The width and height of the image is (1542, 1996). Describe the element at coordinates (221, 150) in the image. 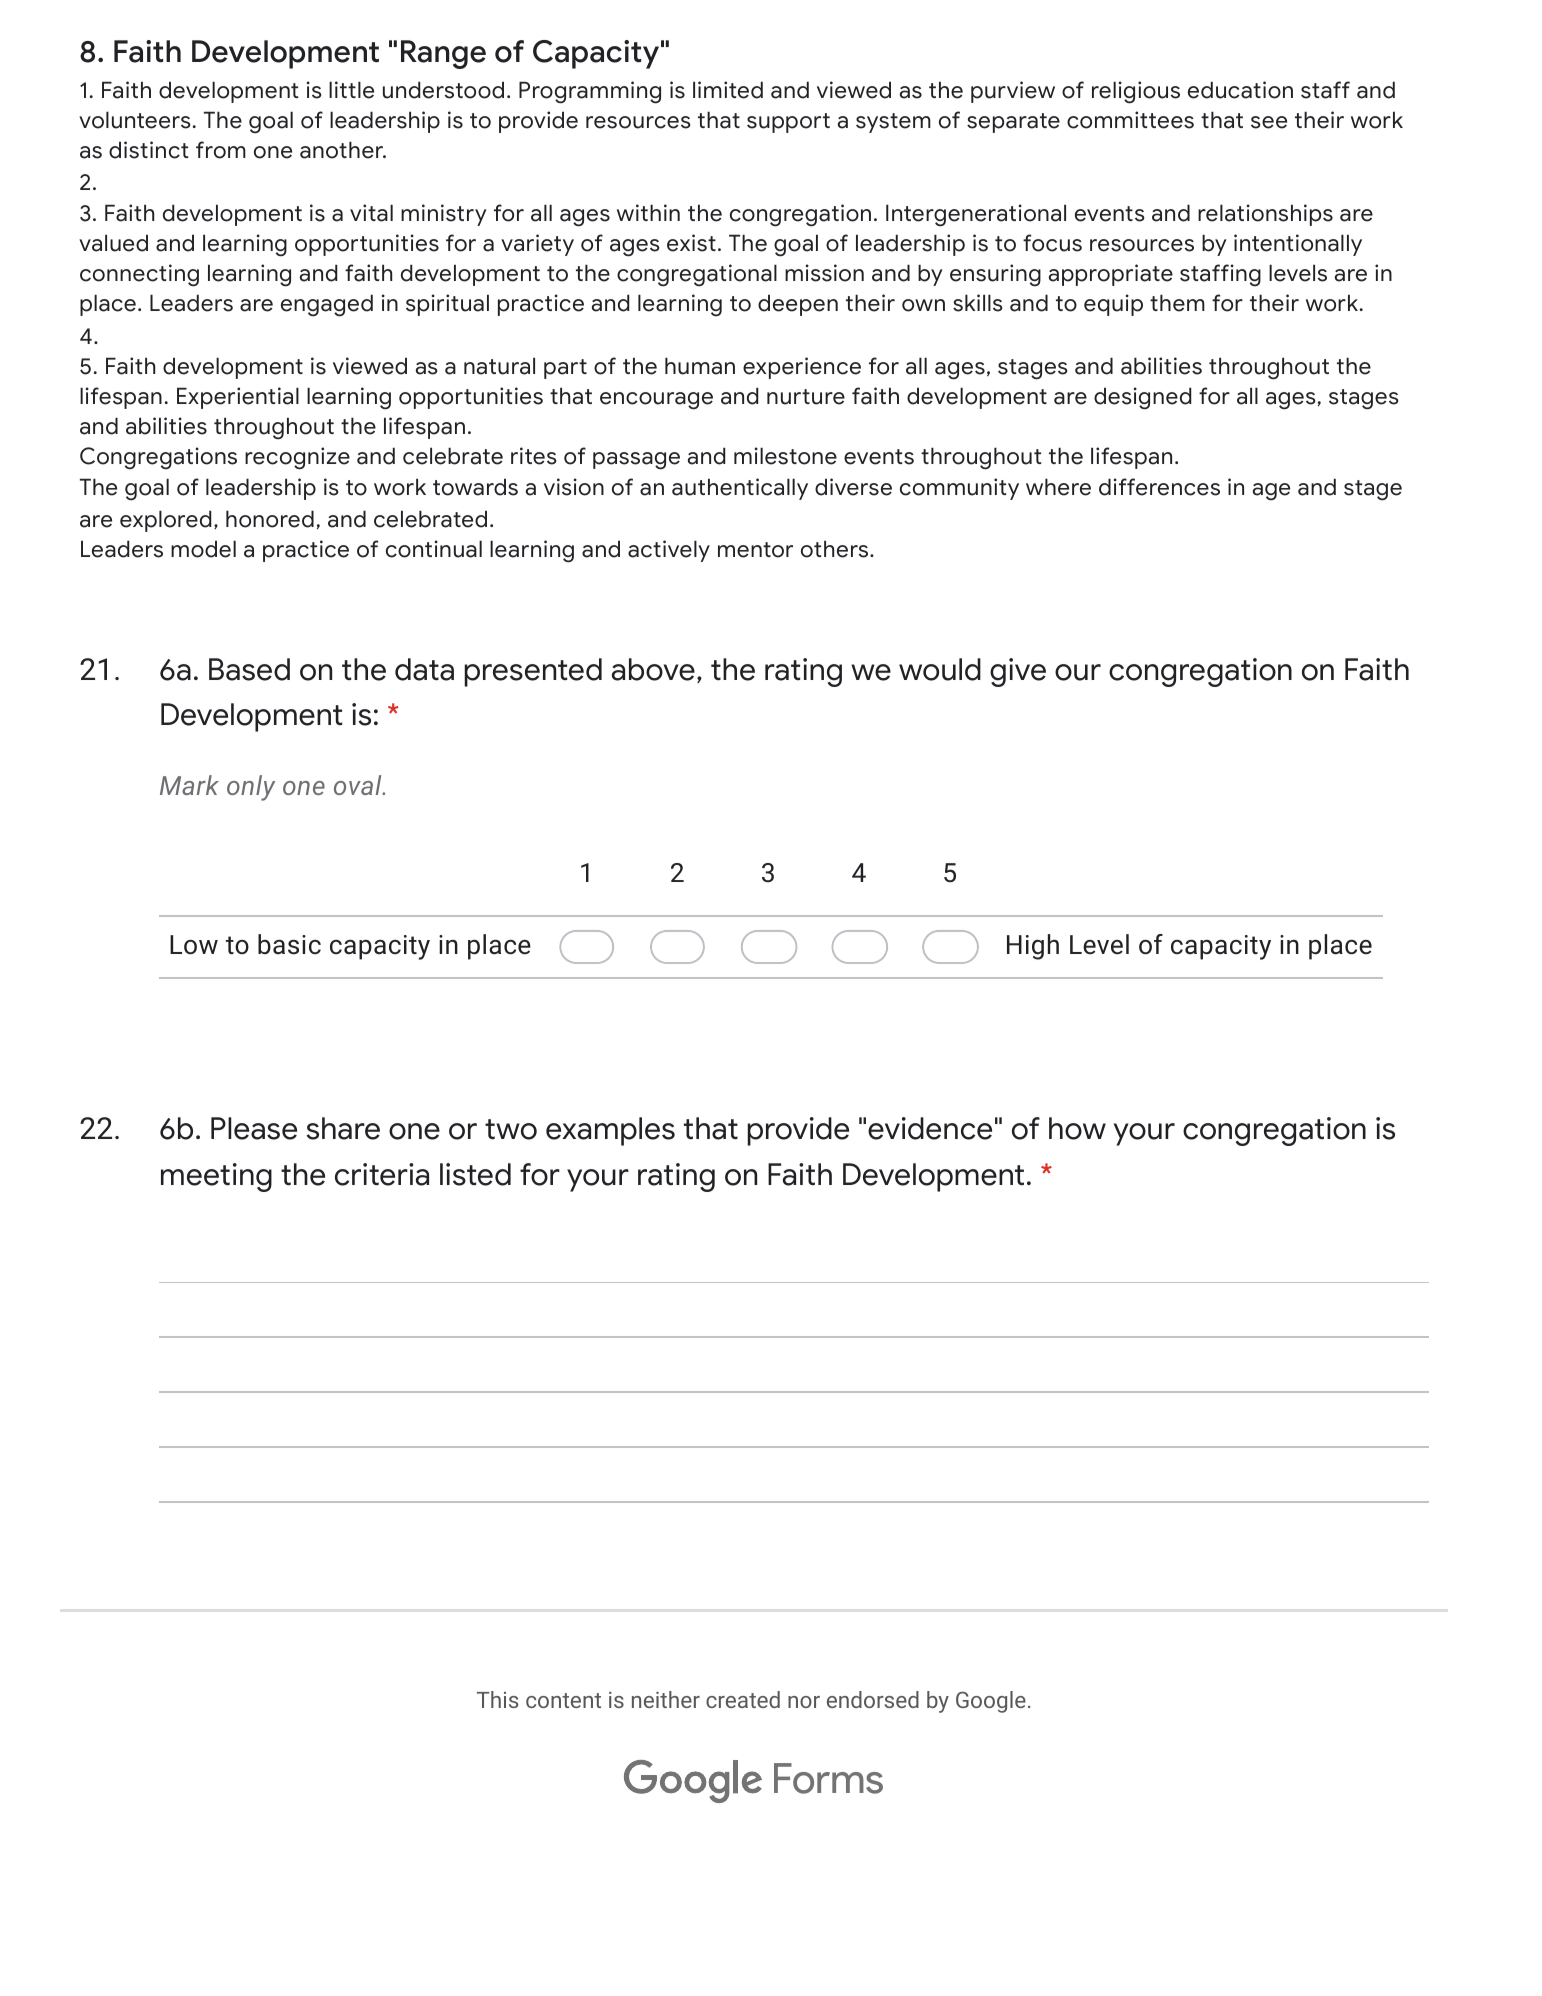

I see `from` at that location.
